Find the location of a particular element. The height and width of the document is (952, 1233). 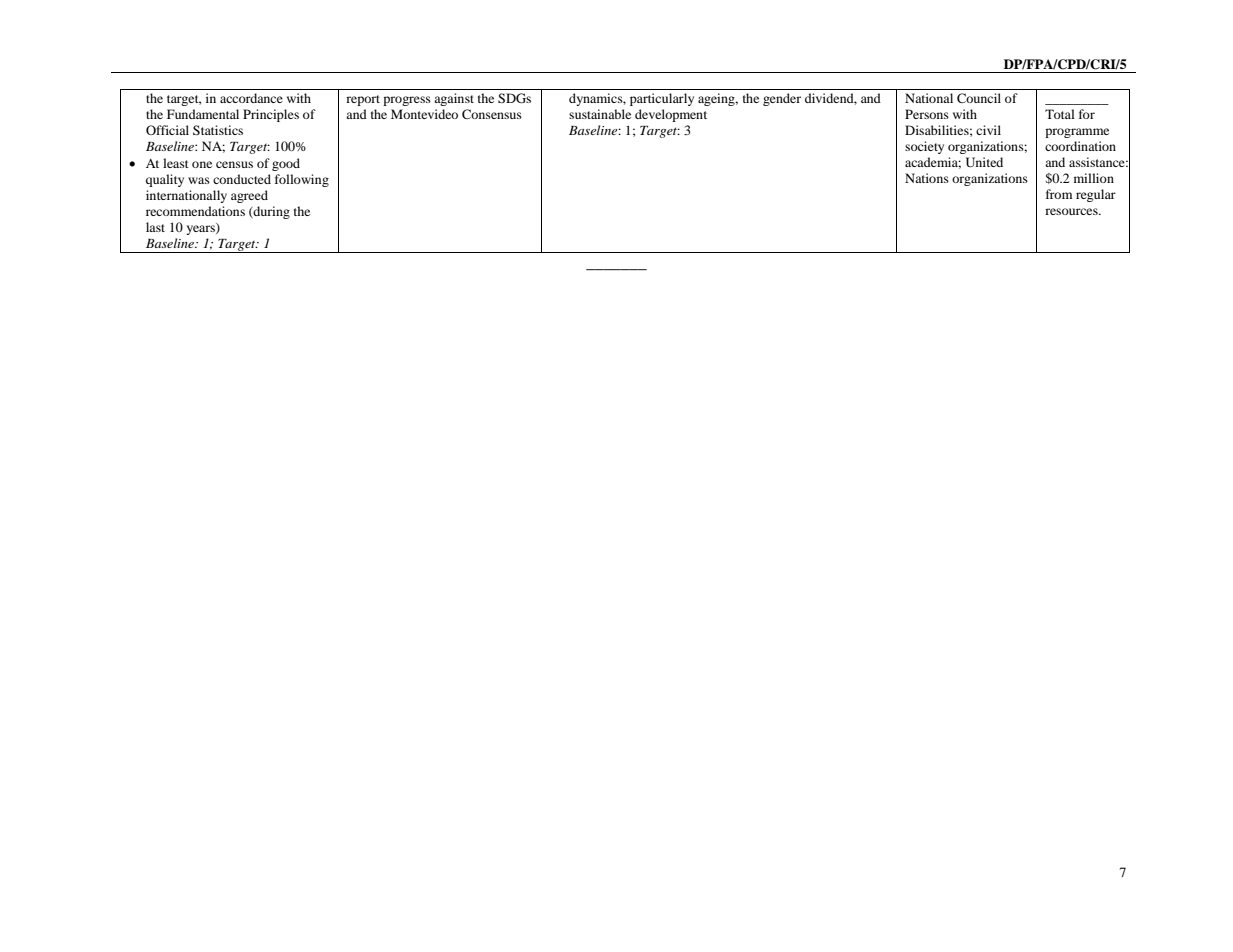

United is located at coordinates (984, 162).
